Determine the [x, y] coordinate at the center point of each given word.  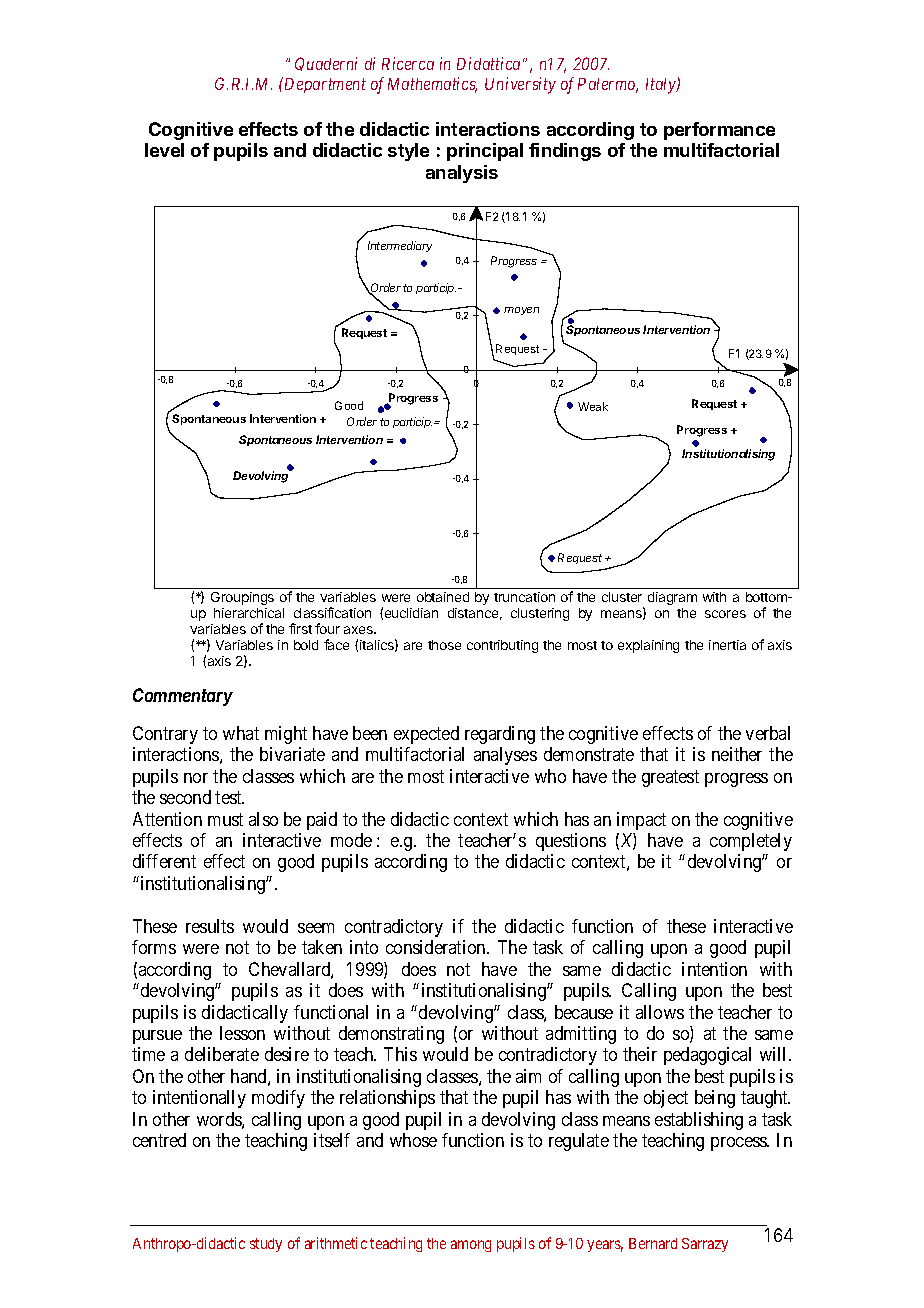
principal [485, 152]
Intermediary [400, 246]
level [164, 150]
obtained [443, 597]
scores [725, 614]
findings [565, 152]
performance [719, 131]
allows [660, 1012]
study [266, 1245]
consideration [437, 947]
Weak [593, 406]
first [300, 628]
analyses [505, 756]
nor [196, 778]
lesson [242, 1033]
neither [737, 754]
